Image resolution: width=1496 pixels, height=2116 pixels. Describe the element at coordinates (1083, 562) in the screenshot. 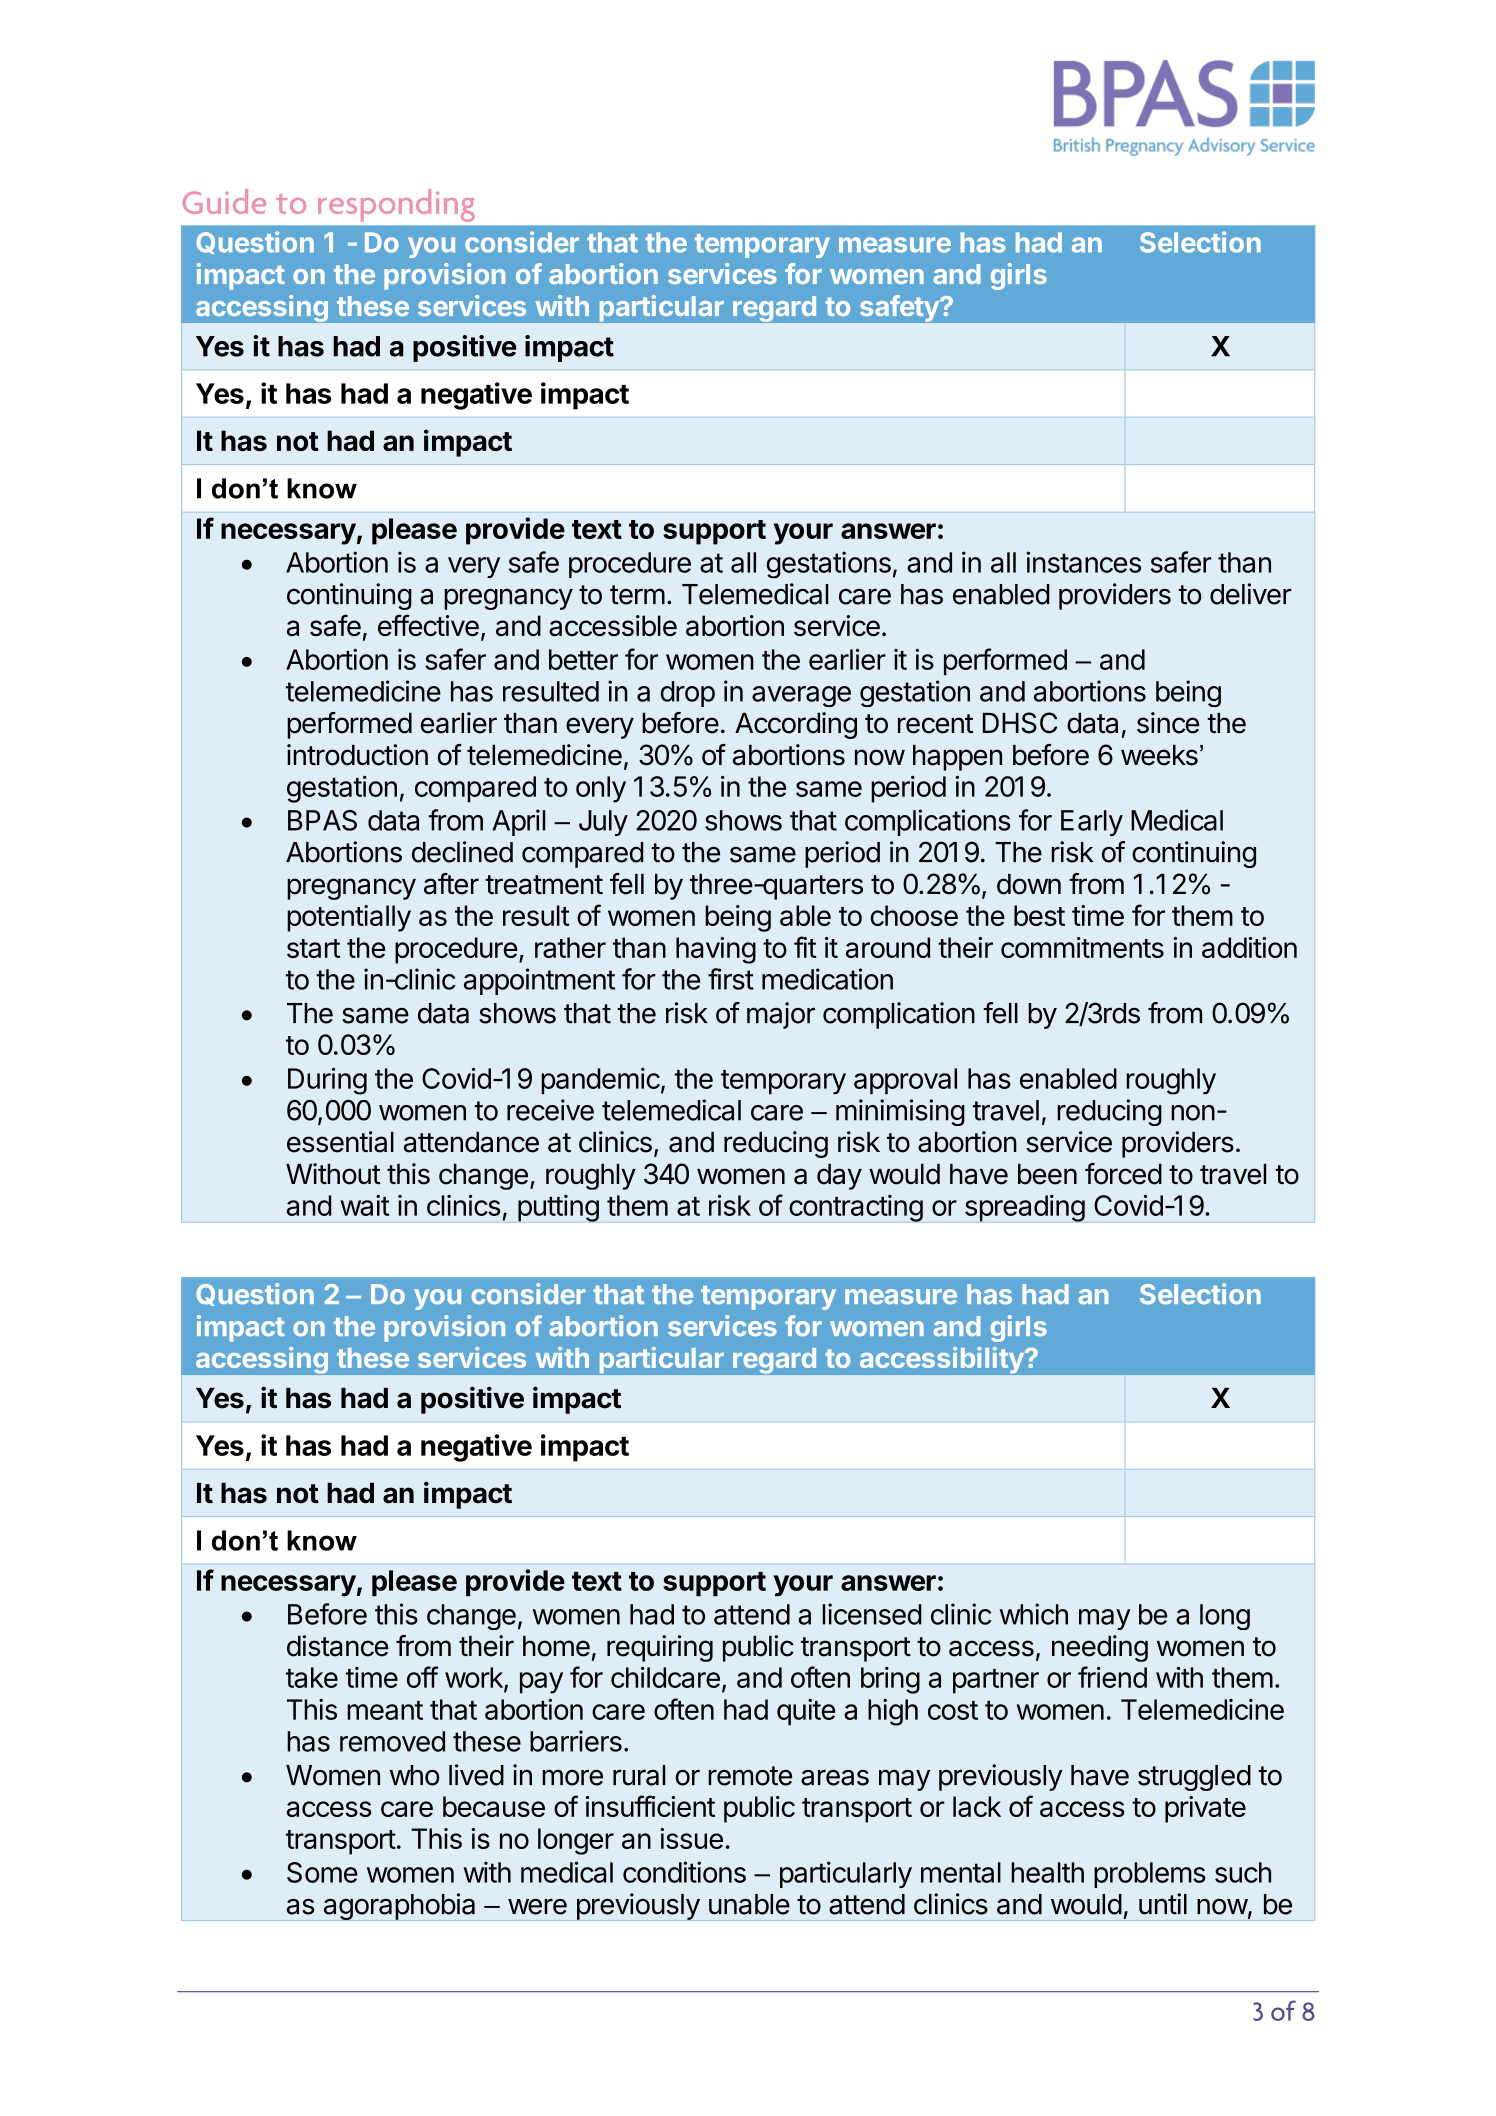

I see `instances` at that location.
